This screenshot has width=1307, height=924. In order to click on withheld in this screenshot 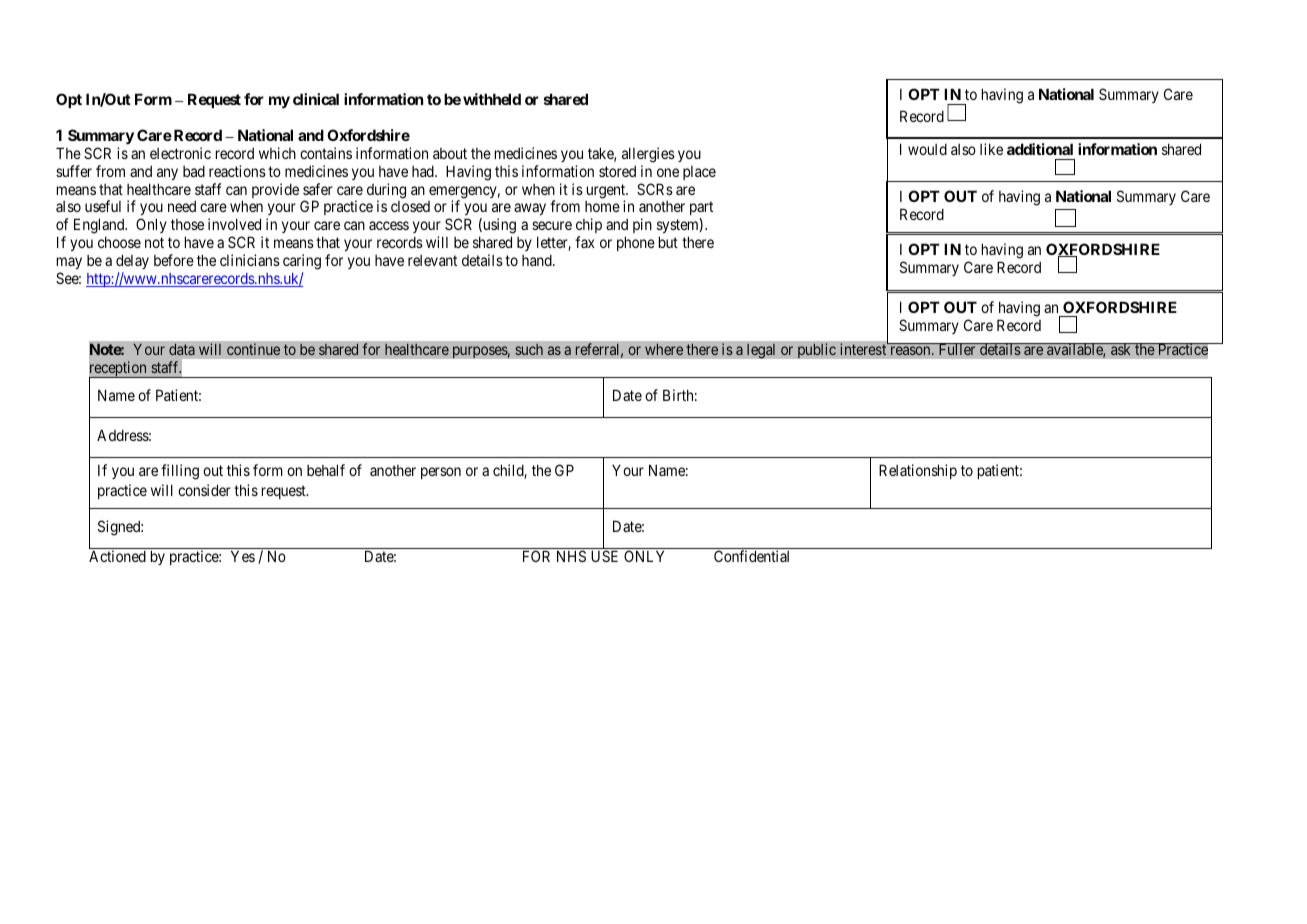, I will do `click(492, 99)`.
